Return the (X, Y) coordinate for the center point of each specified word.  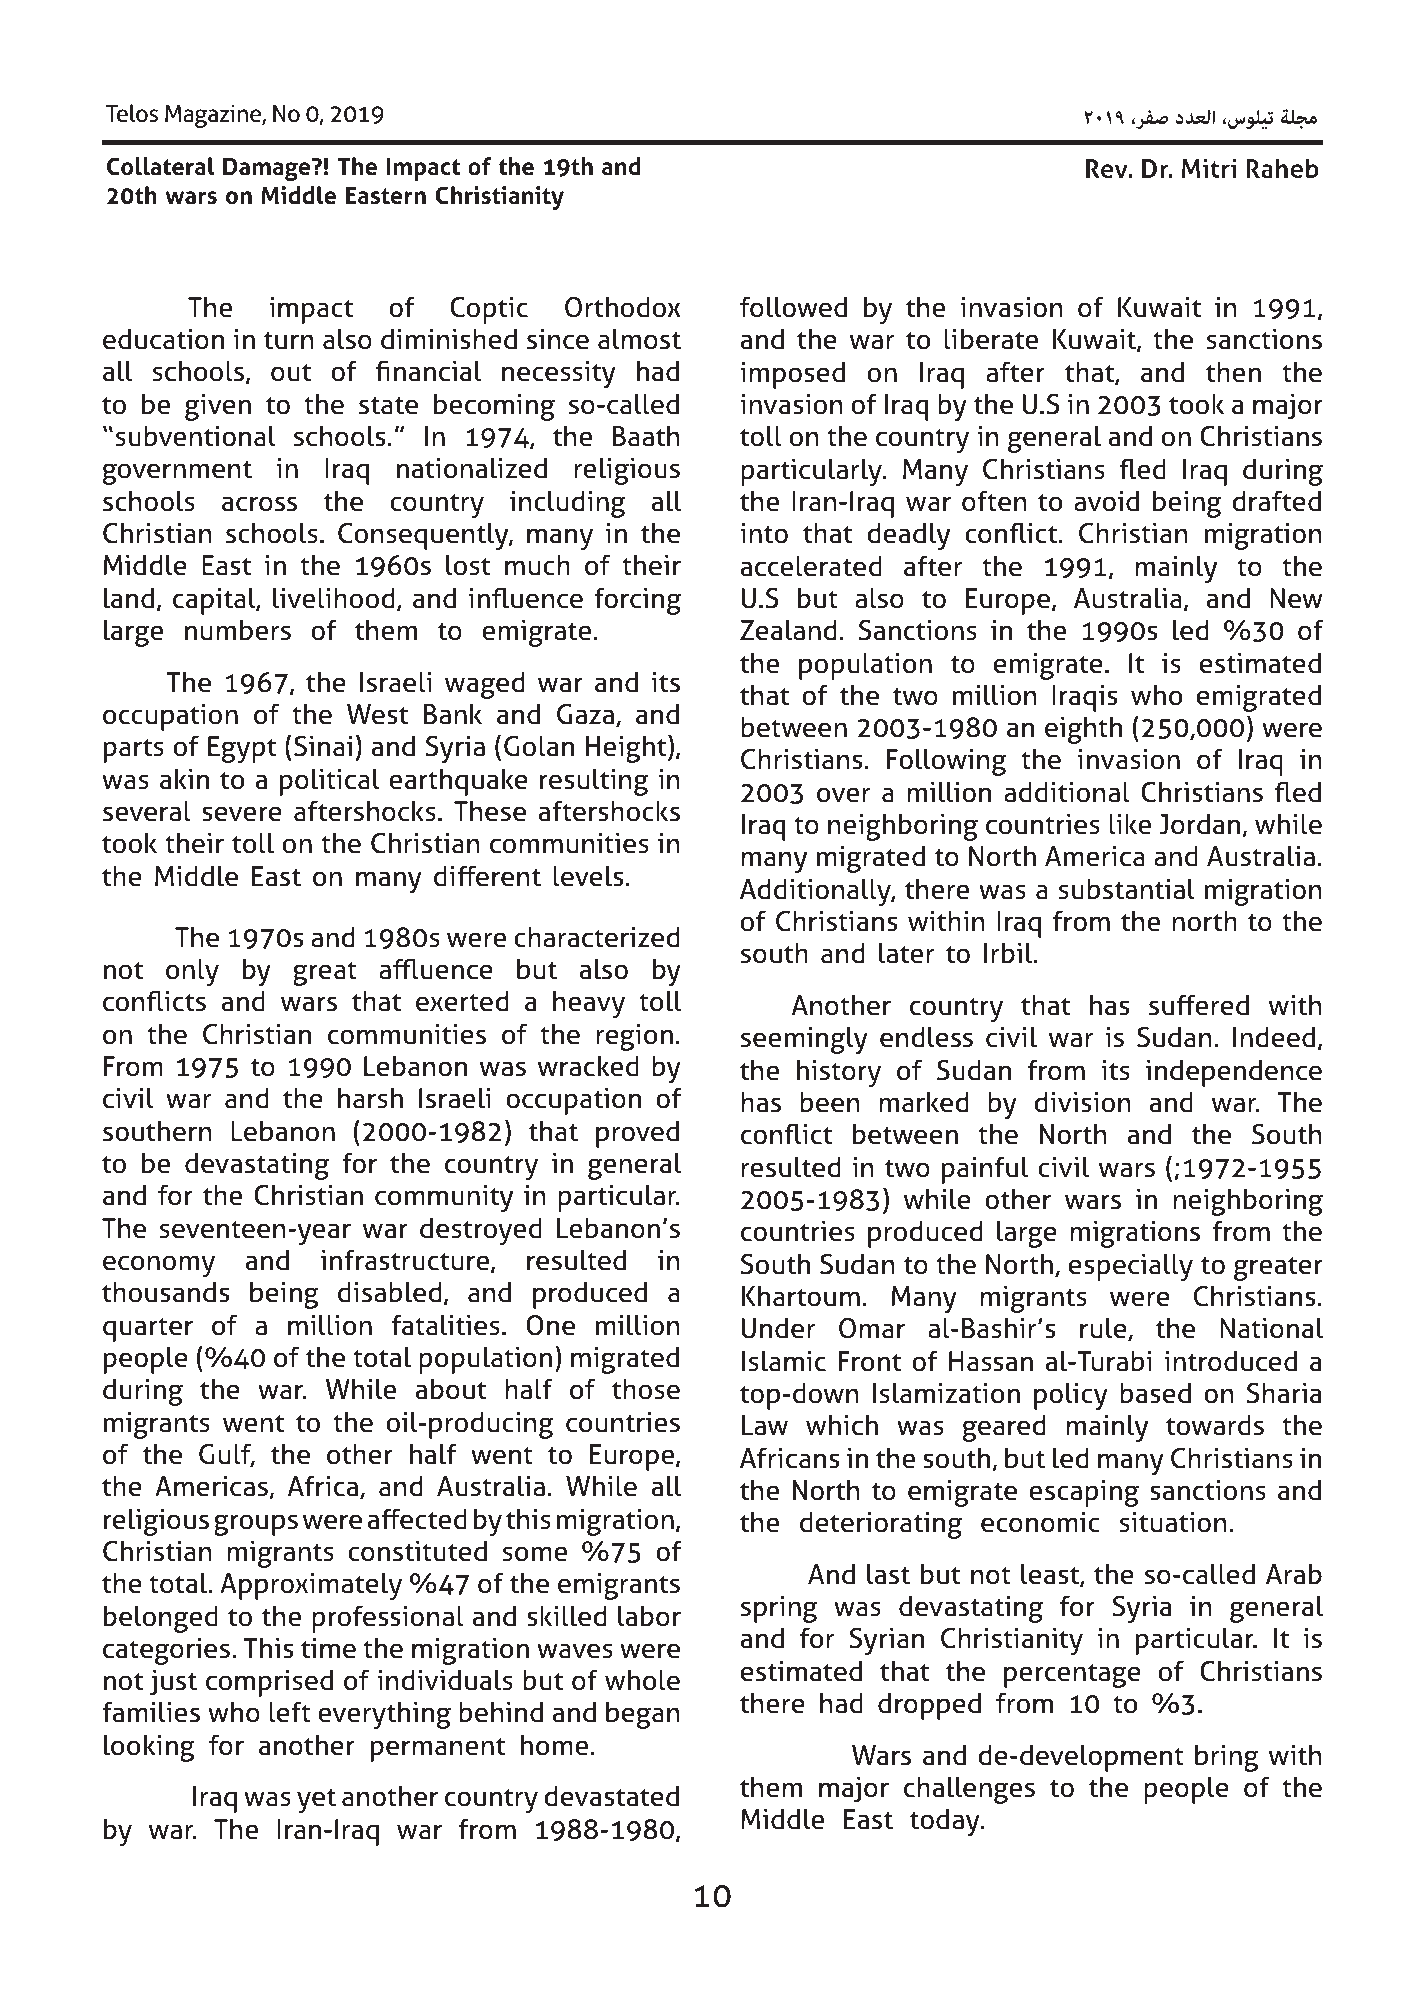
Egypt (242, 749)
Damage (268, 169)
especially (1131, 1267)
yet (316, 1800)
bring (1227, 1758)
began (643, 1715)
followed (793, 307)
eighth (1083, 730)
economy (159, 1266)
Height (627, 748)
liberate (991, 339)
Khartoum (801, 1296)
